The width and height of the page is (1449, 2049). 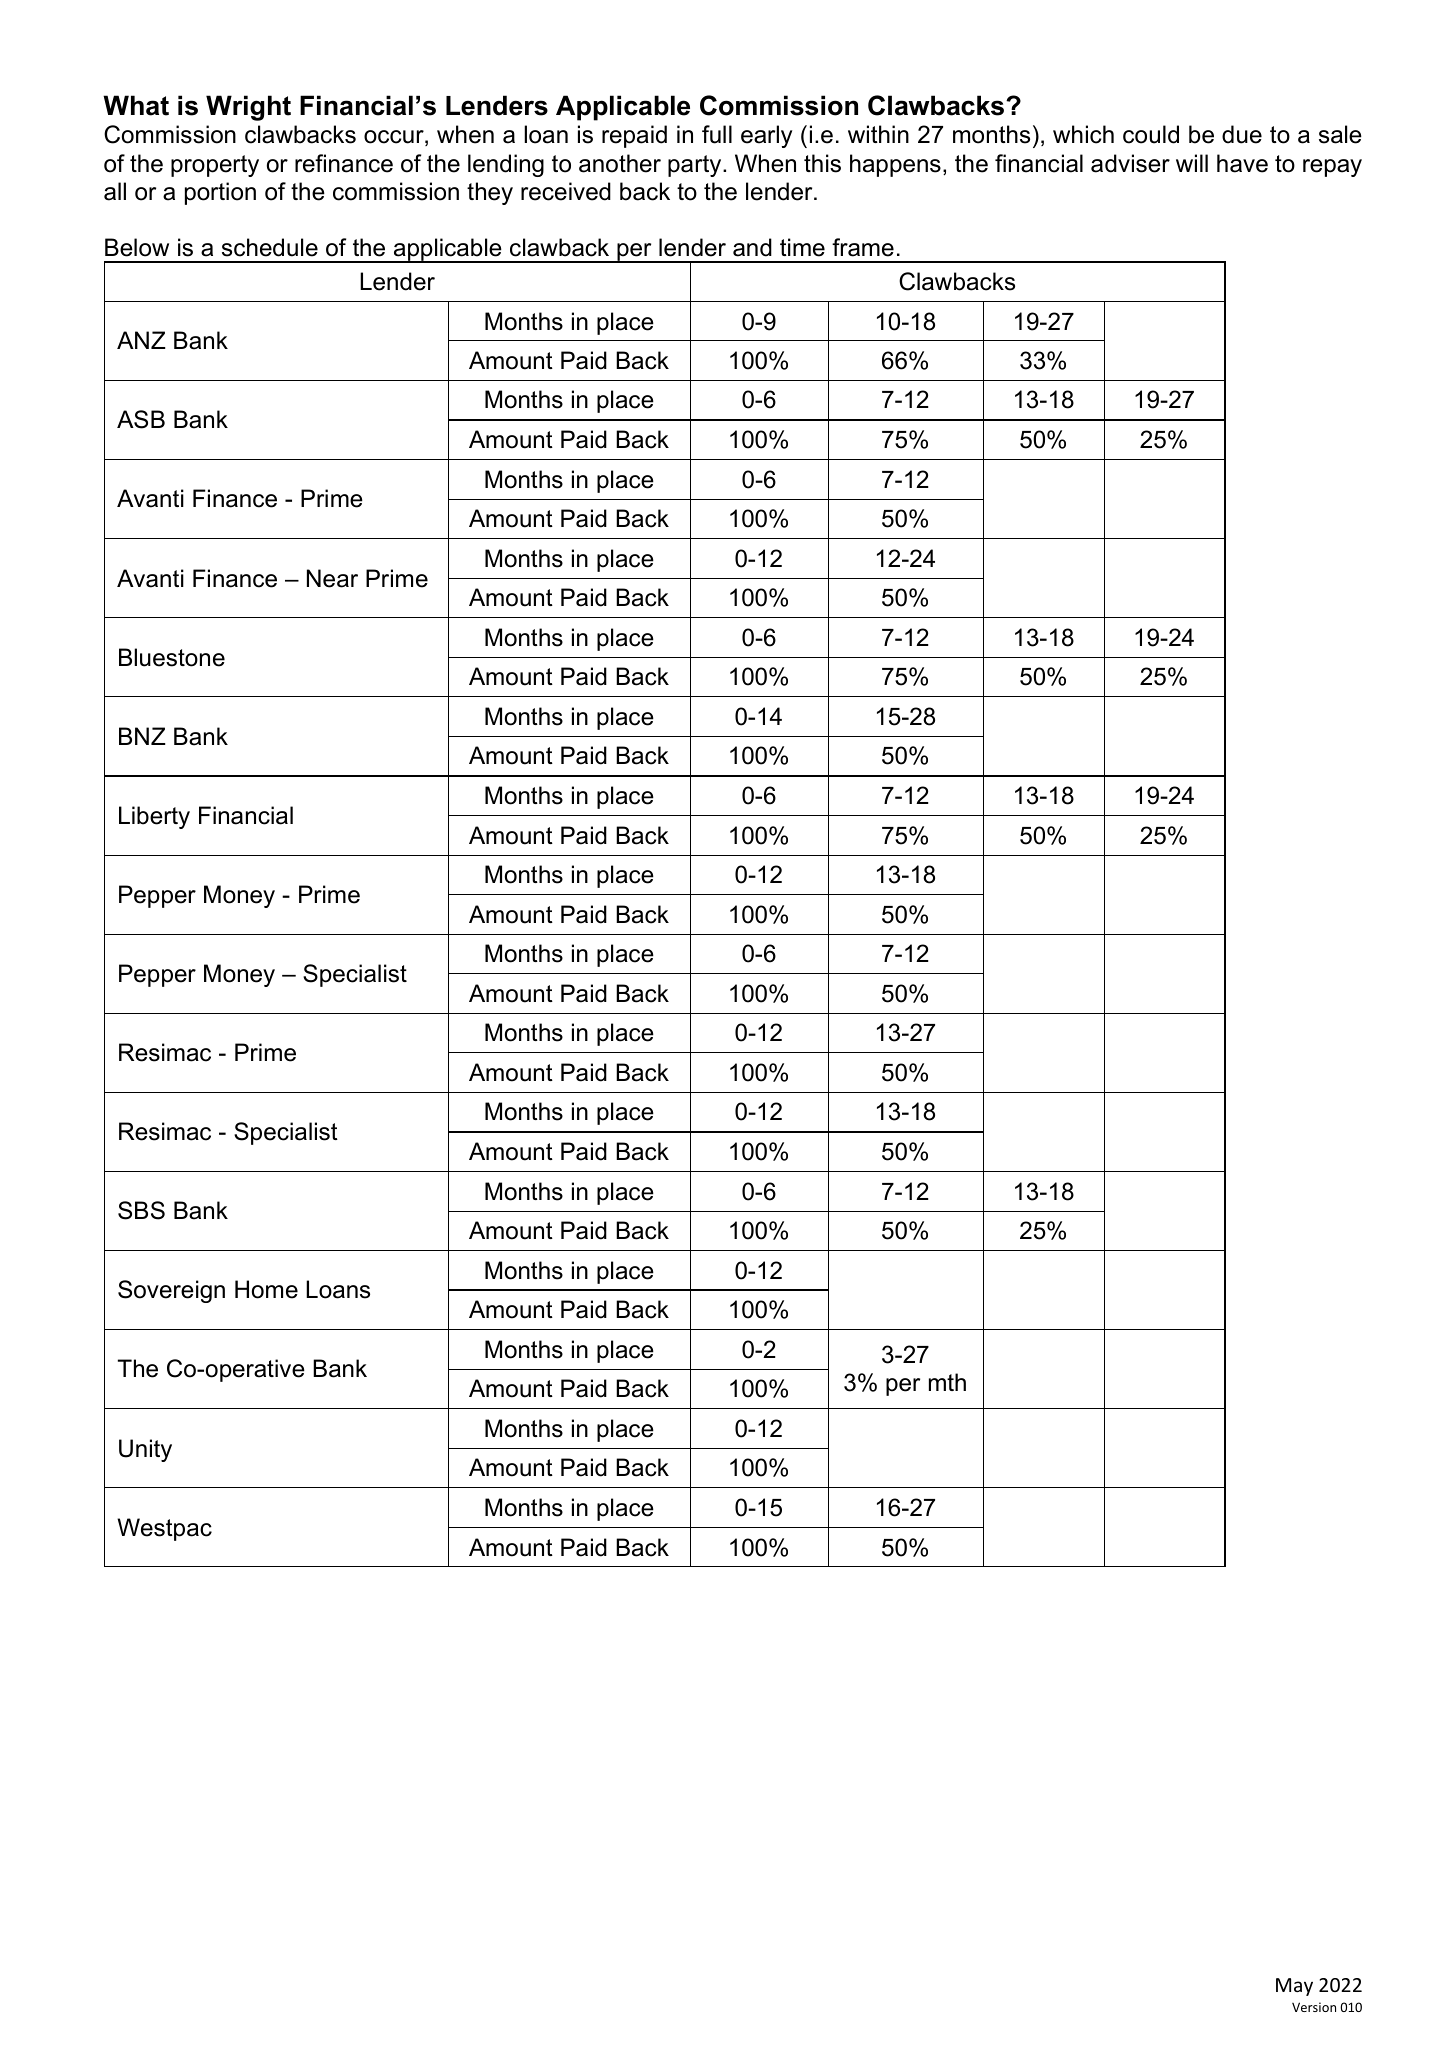 What do you see at coordinates (1294, 1987) in the page?
I see `May` at bounding box center [1294, 1987].
